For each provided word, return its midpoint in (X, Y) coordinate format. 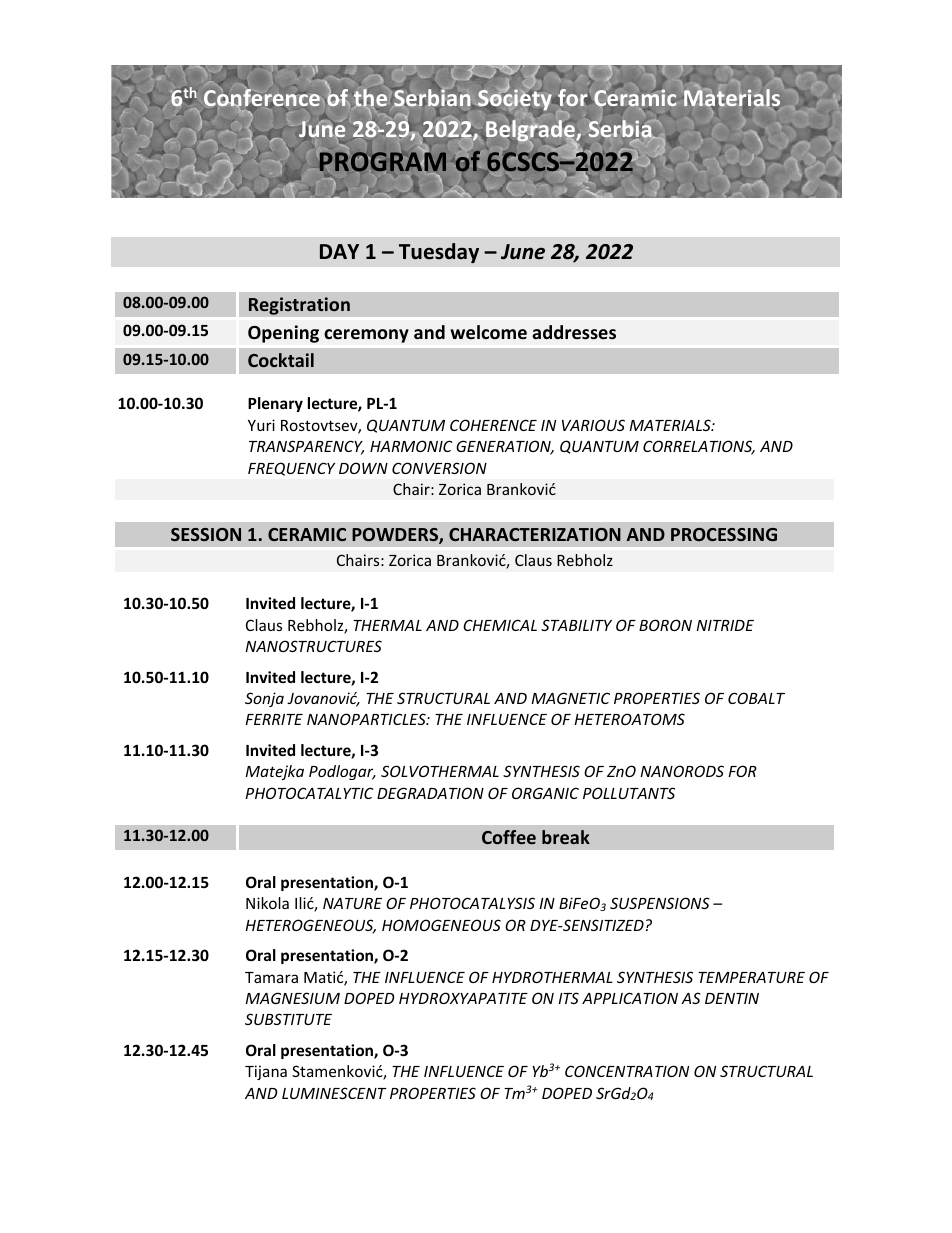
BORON (665, 625)
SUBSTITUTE (288, 1019)
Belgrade (530, 132)
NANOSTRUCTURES (313, 646)
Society (516, 100)
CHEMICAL (500, 625)
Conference (262, 99)
